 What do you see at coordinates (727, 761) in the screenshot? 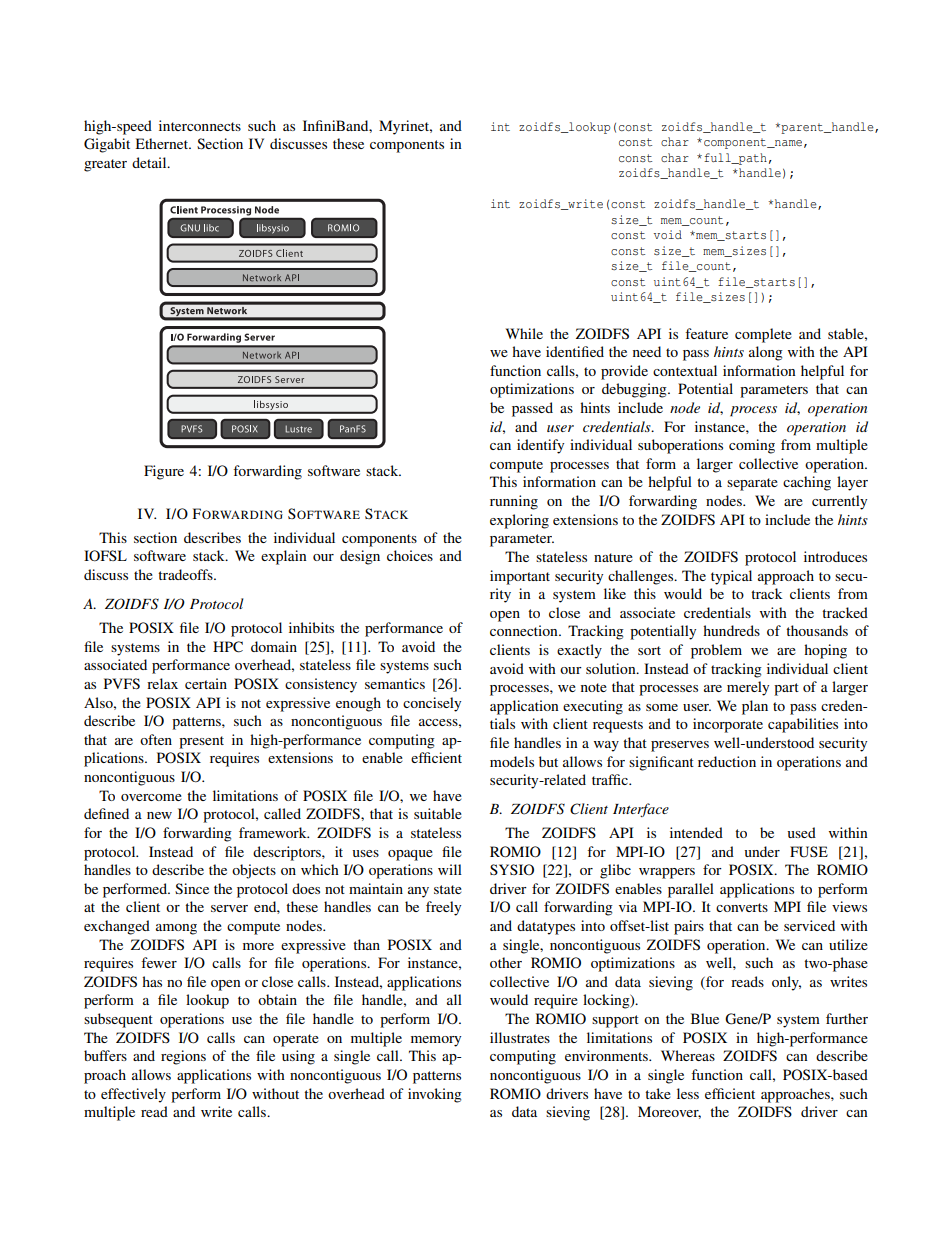
I see `reduction` at bounding box center [727, 761].
